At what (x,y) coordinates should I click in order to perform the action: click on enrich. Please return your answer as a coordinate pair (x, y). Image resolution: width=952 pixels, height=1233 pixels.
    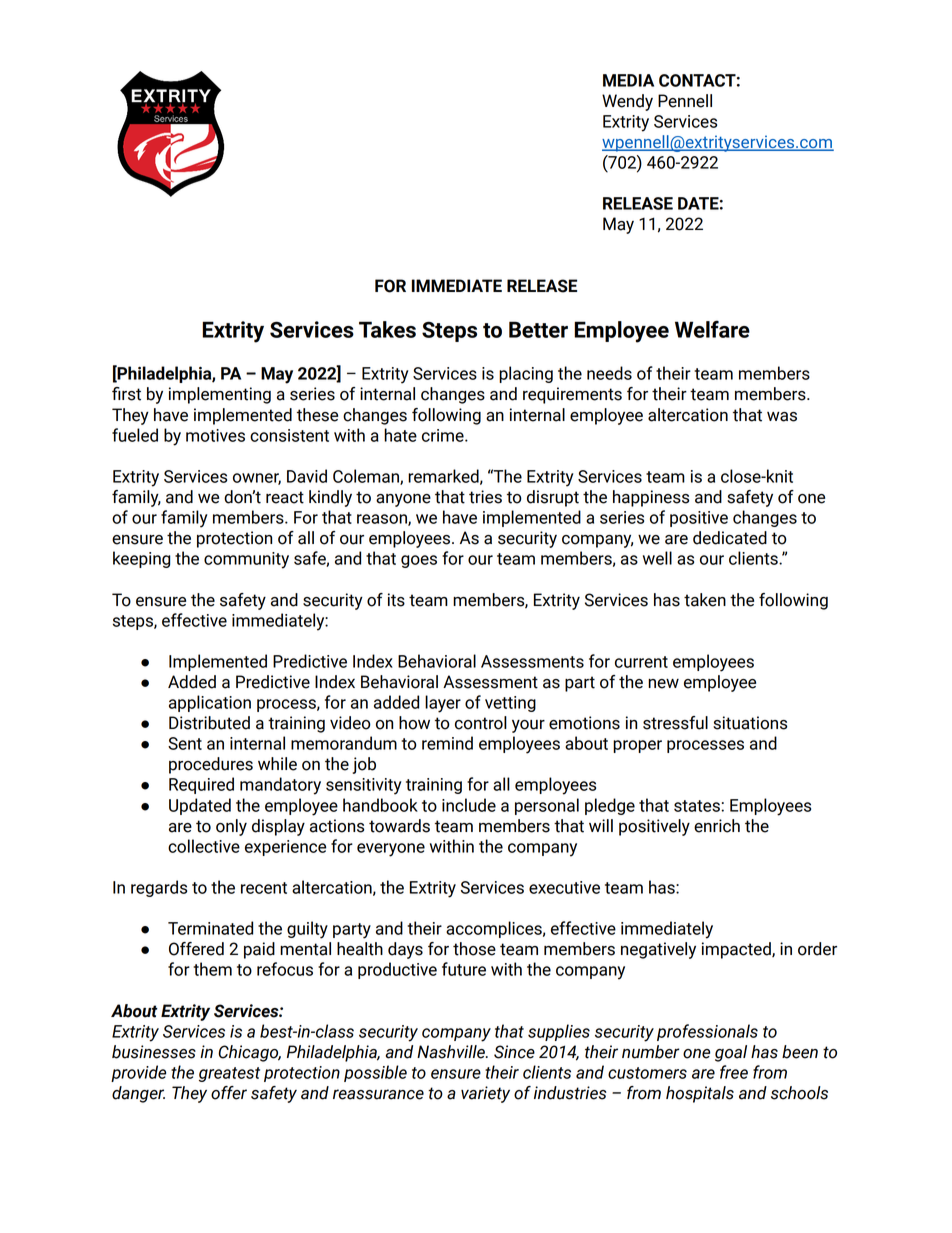
    Looking at the image, I should click on (717, 826).
